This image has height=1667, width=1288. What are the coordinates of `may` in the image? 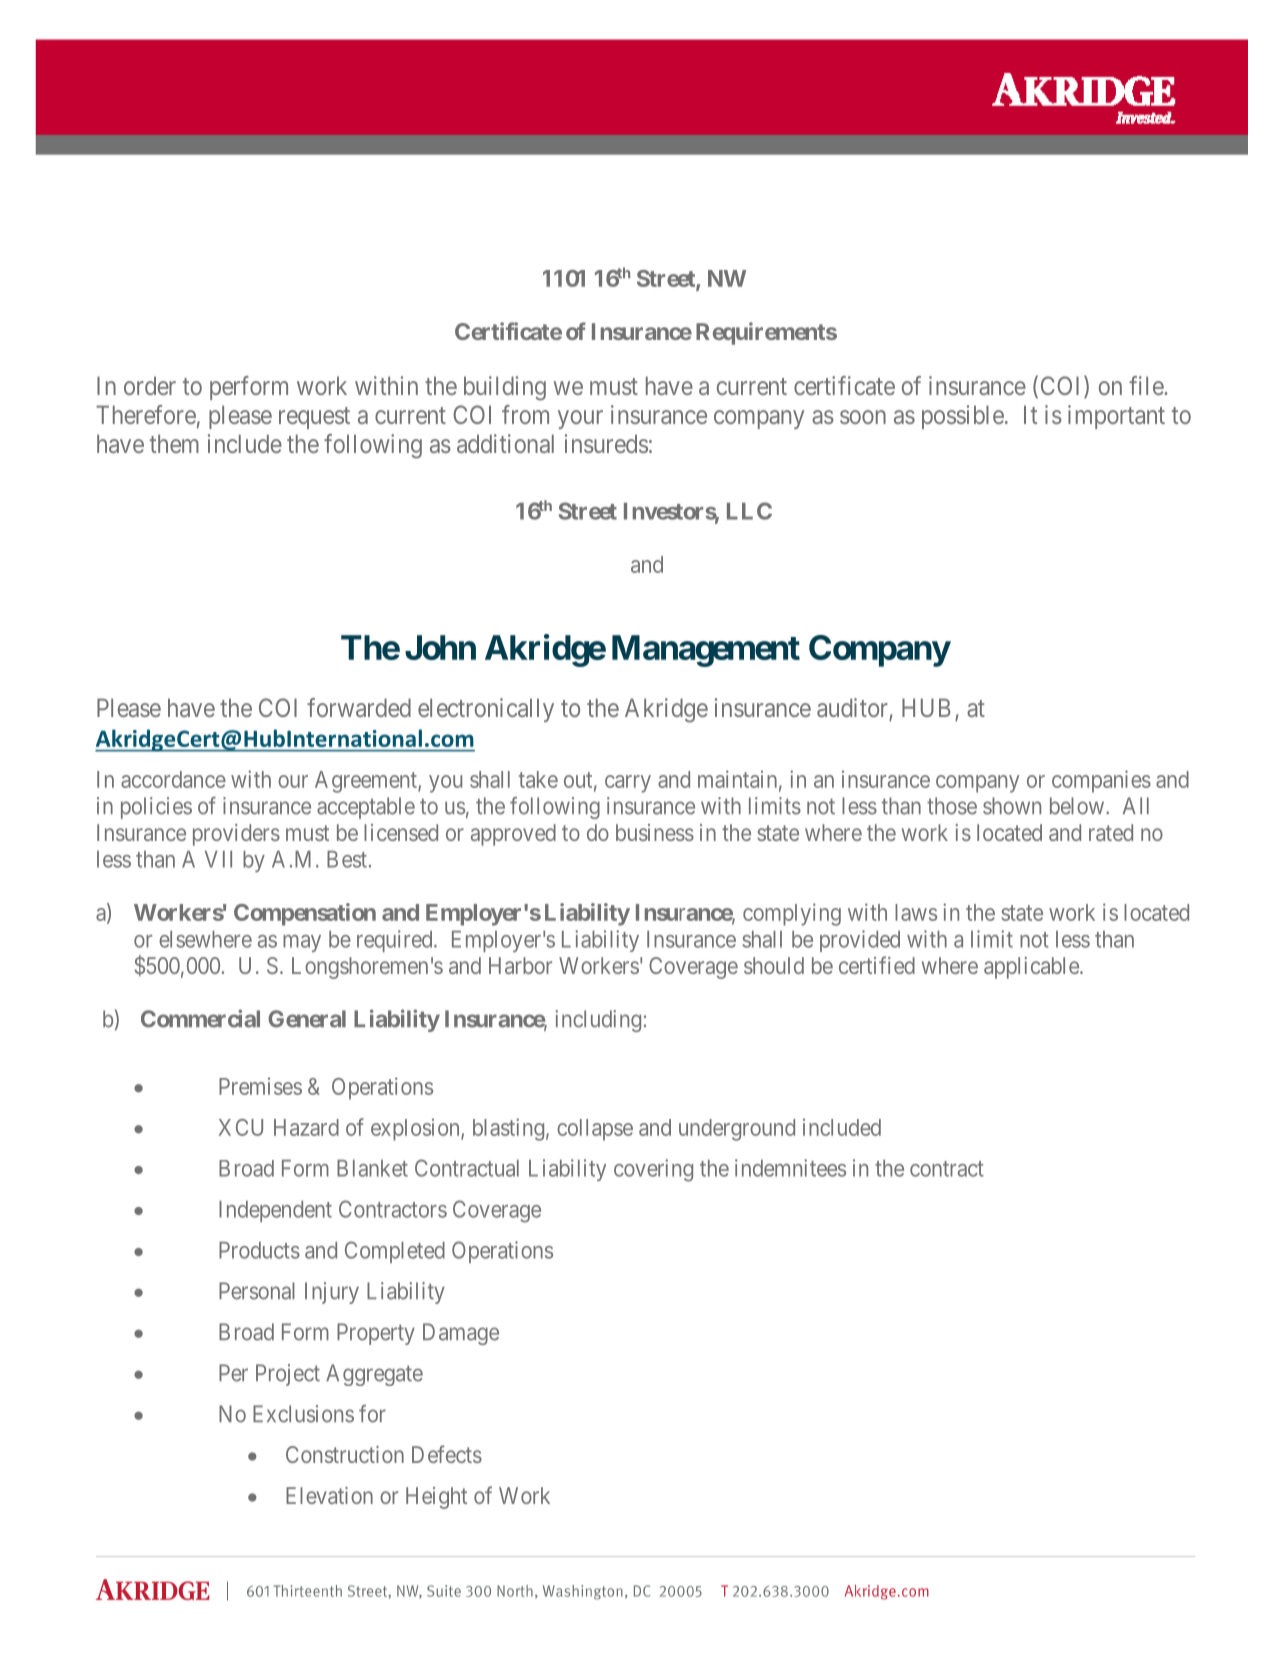 It's located at (302, 943).
